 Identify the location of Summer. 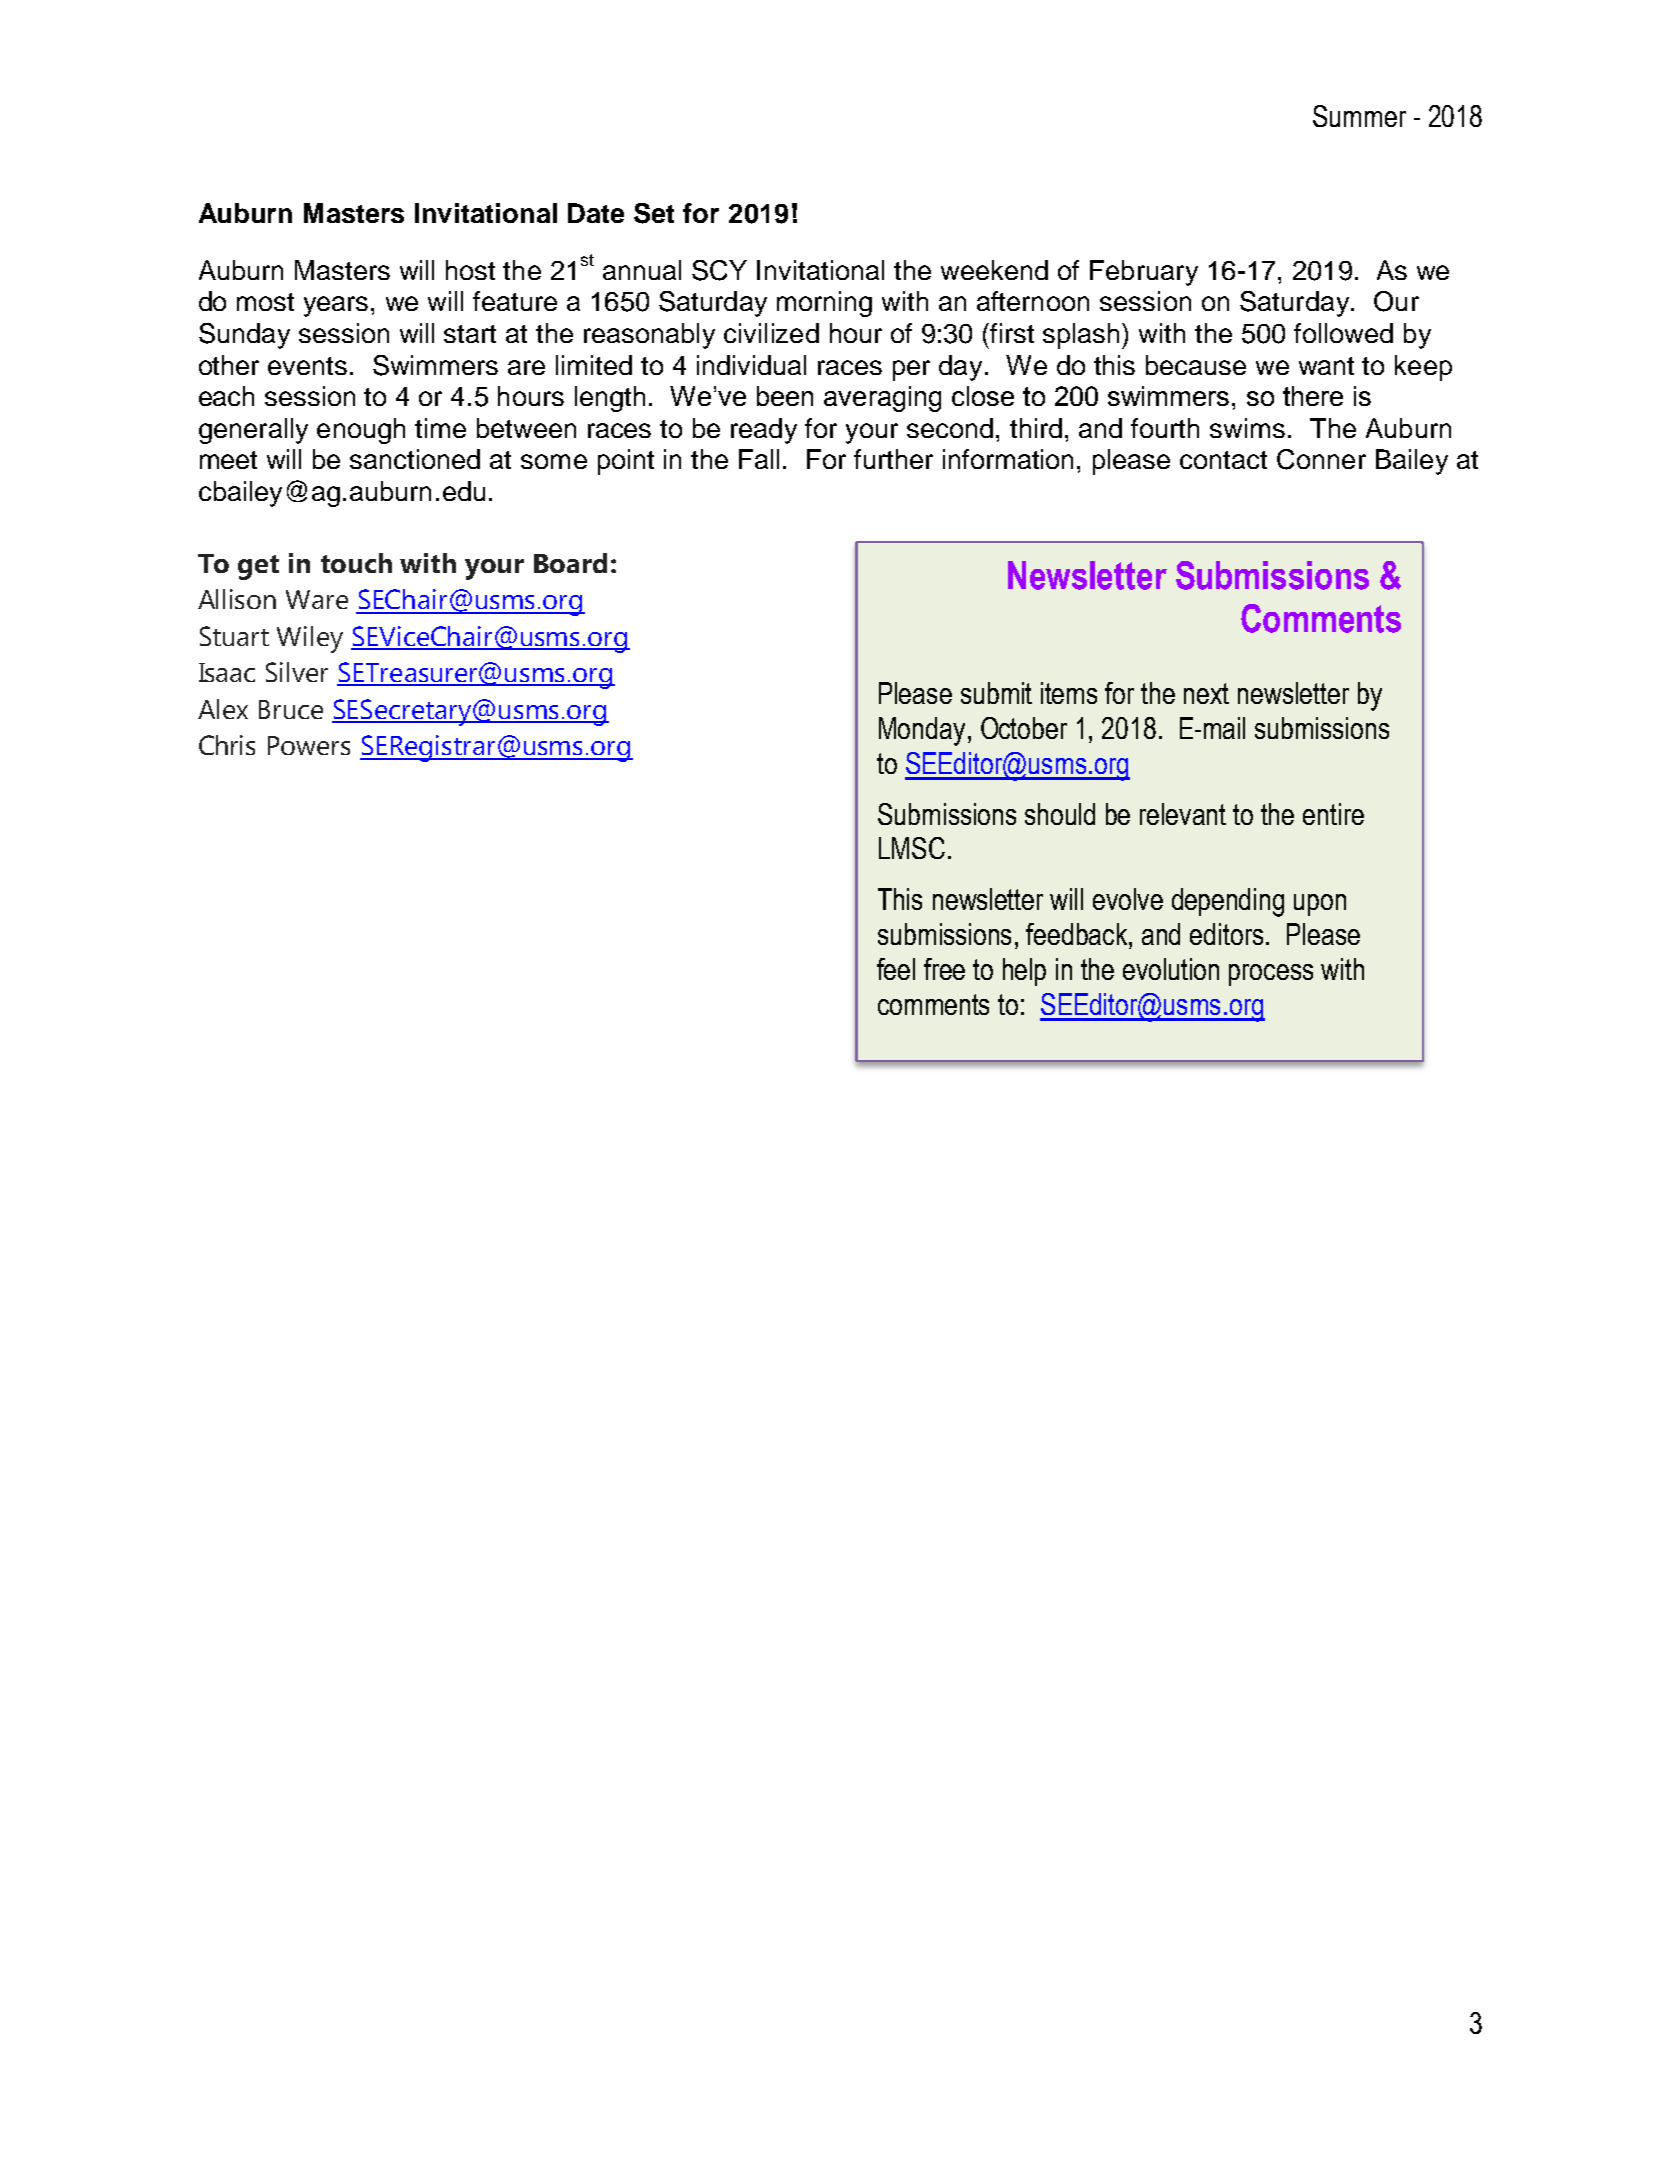
(1359, 116).
